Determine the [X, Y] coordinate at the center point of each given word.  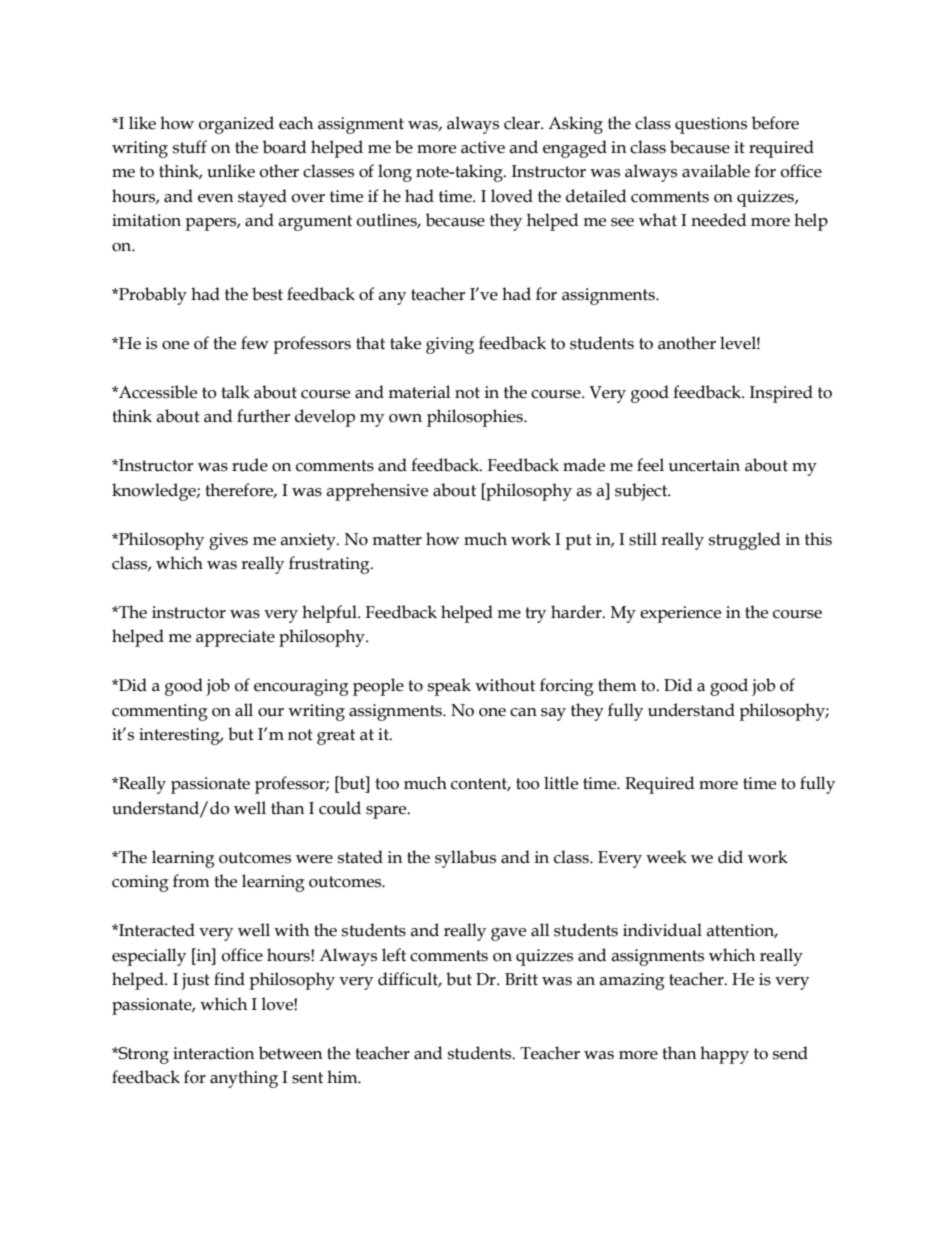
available [716, 171]
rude [250, 465]
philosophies [476, 418]
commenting [160, 712]
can [523, 712]
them [617, 685]
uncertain [704, 465]
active [483, 147]
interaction [213, 1053]
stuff [190, 147]
